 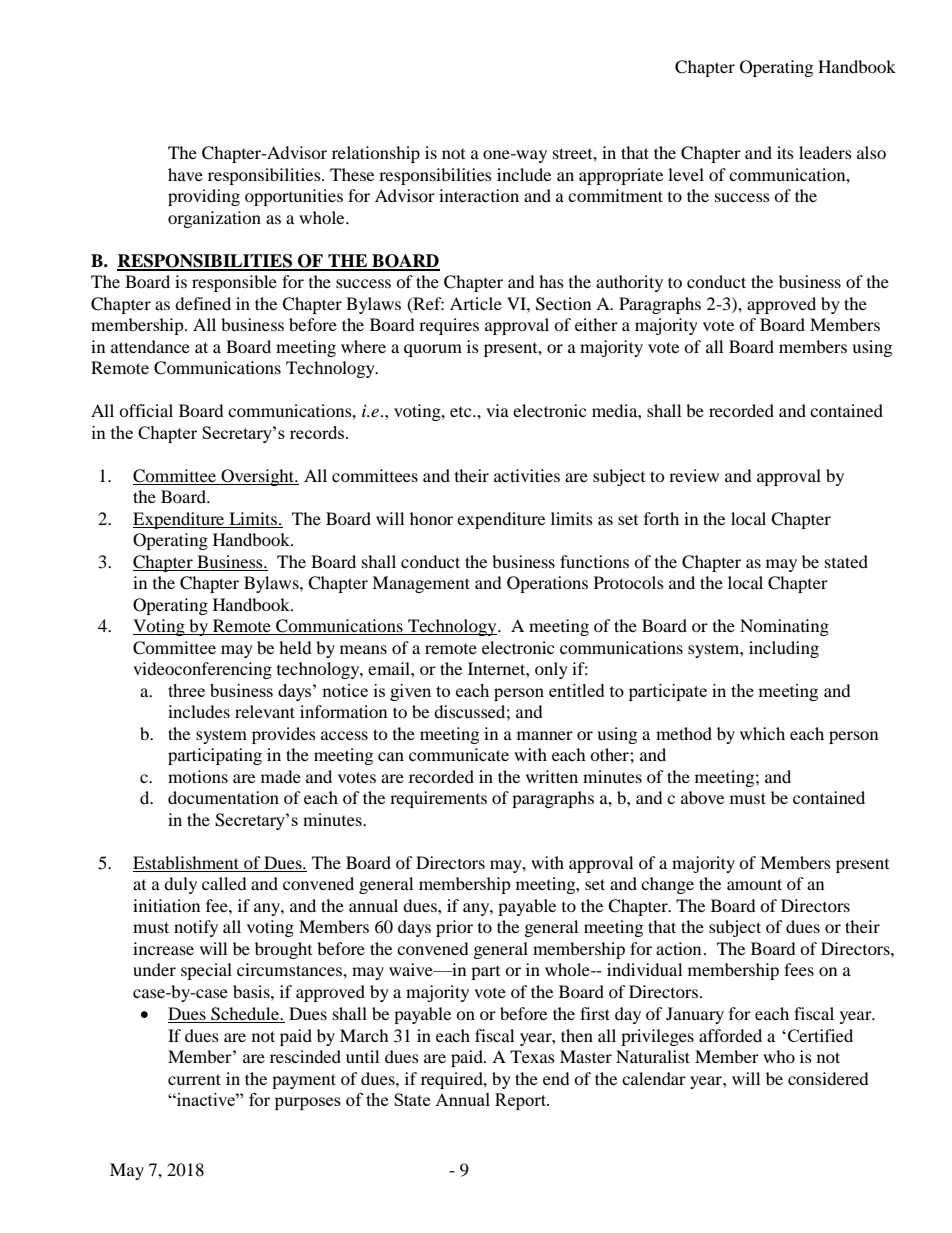 I want to click on via, so click(x=497, y=410).
